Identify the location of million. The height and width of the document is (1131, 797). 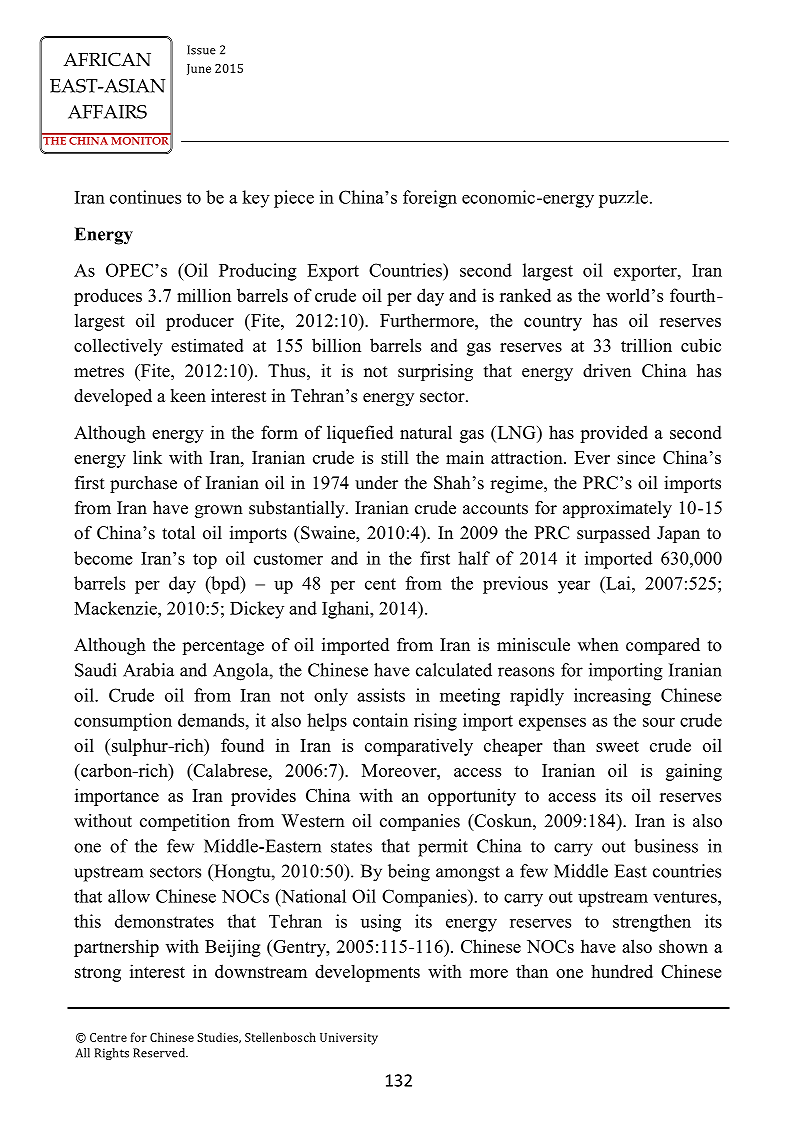
(204, 295).
